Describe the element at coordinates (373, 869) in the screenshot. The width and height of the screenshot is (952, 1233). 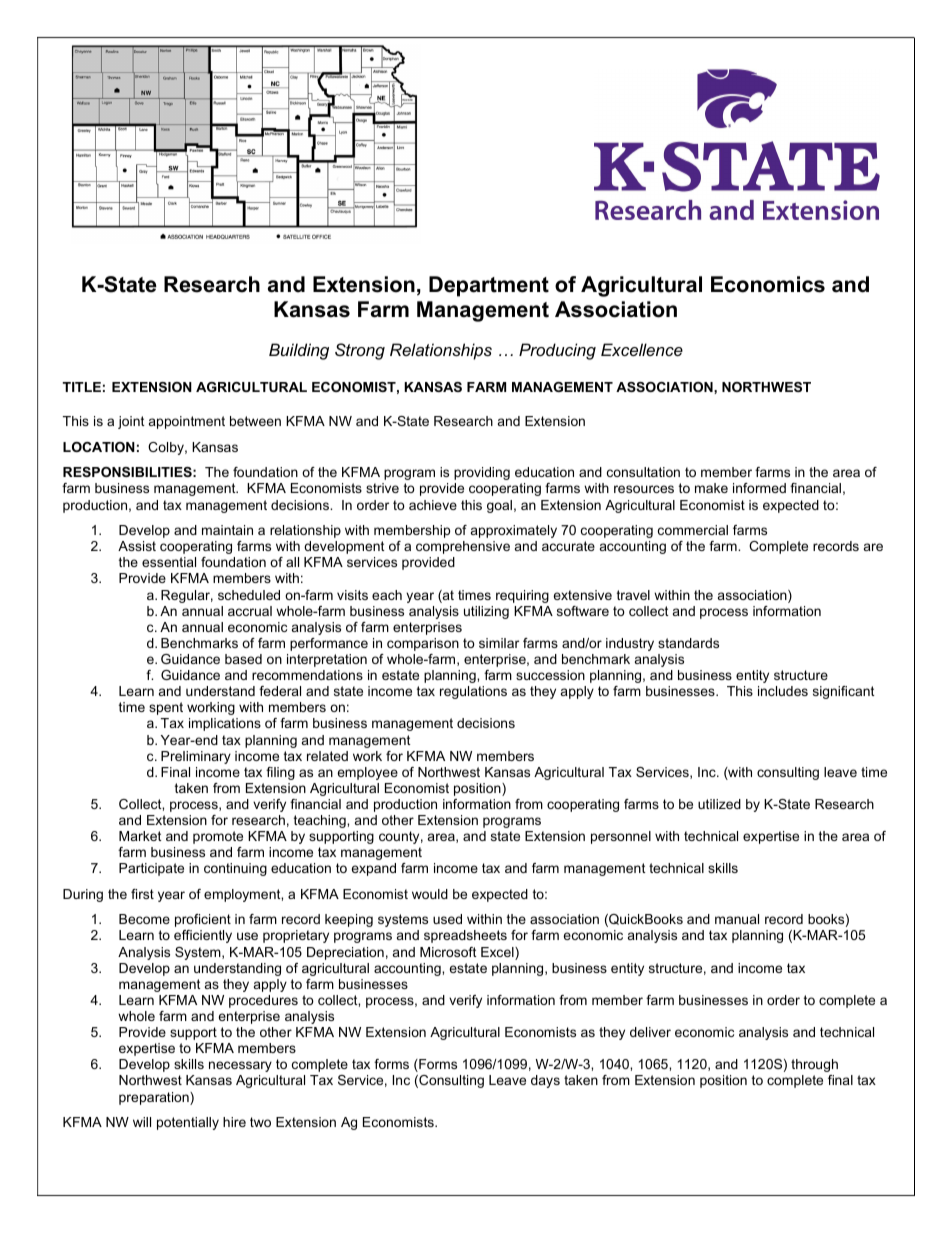
I see `expand` at that location.
